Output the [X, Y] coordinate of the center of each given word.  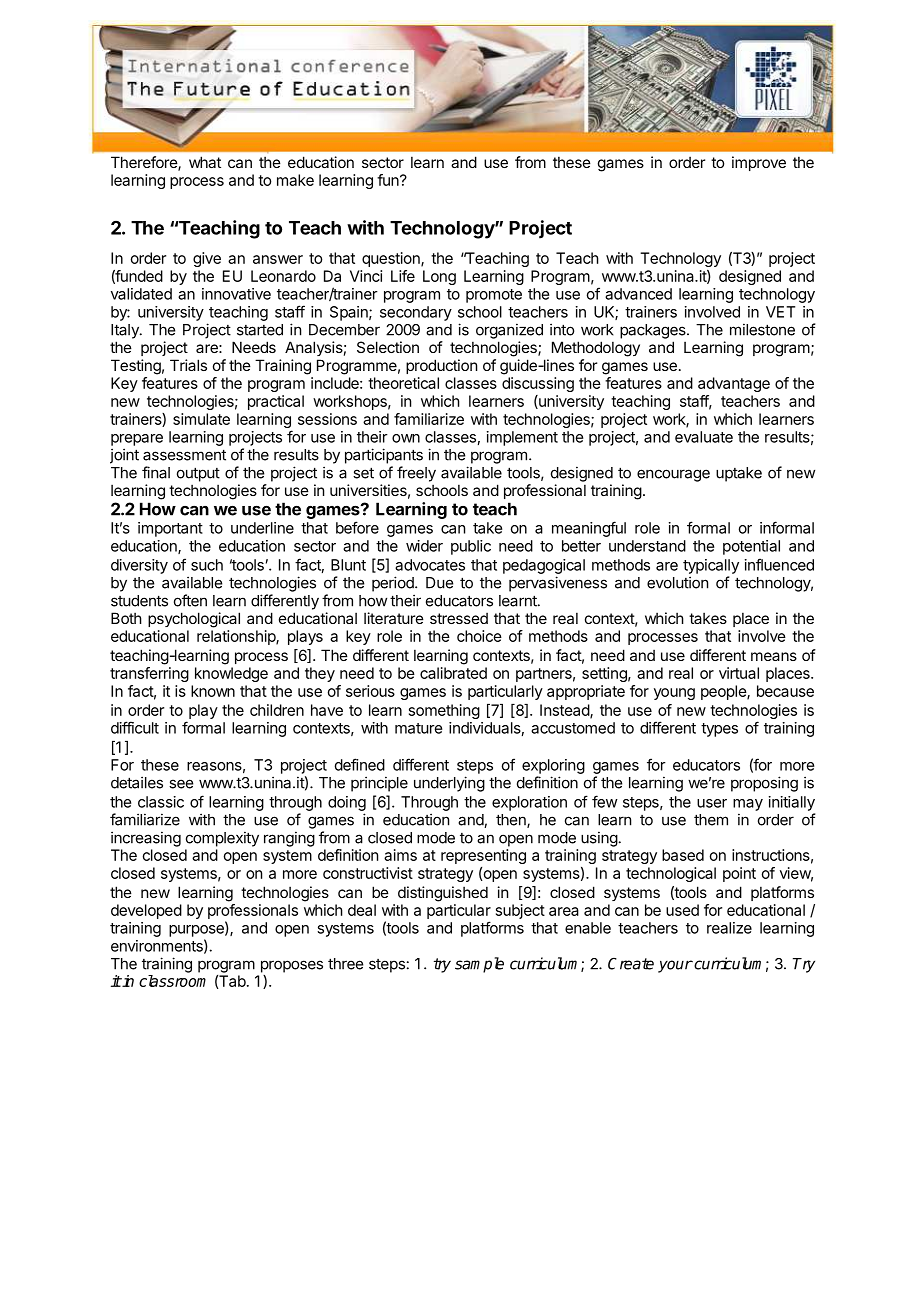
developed [146, 911]
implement [522, 438]
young [674, 694]
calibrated [453, 673]
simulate [201, 419]
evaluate [704, 437]
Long [439, 277]
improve [759, 163]
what [205, 162]
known [213, 691]
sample [479, 965]
